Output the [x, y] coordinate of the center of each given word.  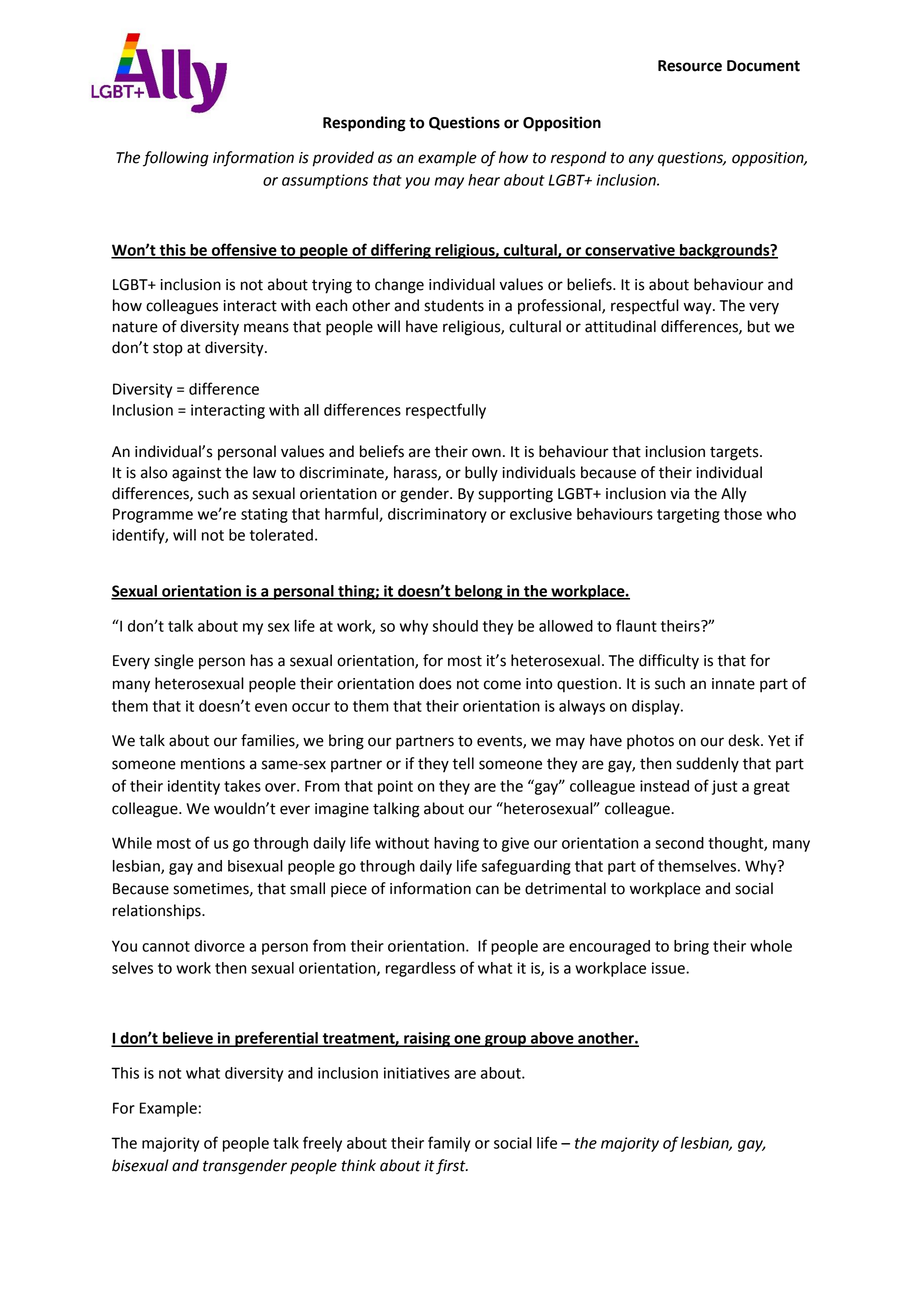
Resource [690, 66]
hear [484, 180]
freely [322, 1144]
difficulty [669, 662]
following [176, 159]
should [455, 626]
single [174, 662]
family [449, 1144]
